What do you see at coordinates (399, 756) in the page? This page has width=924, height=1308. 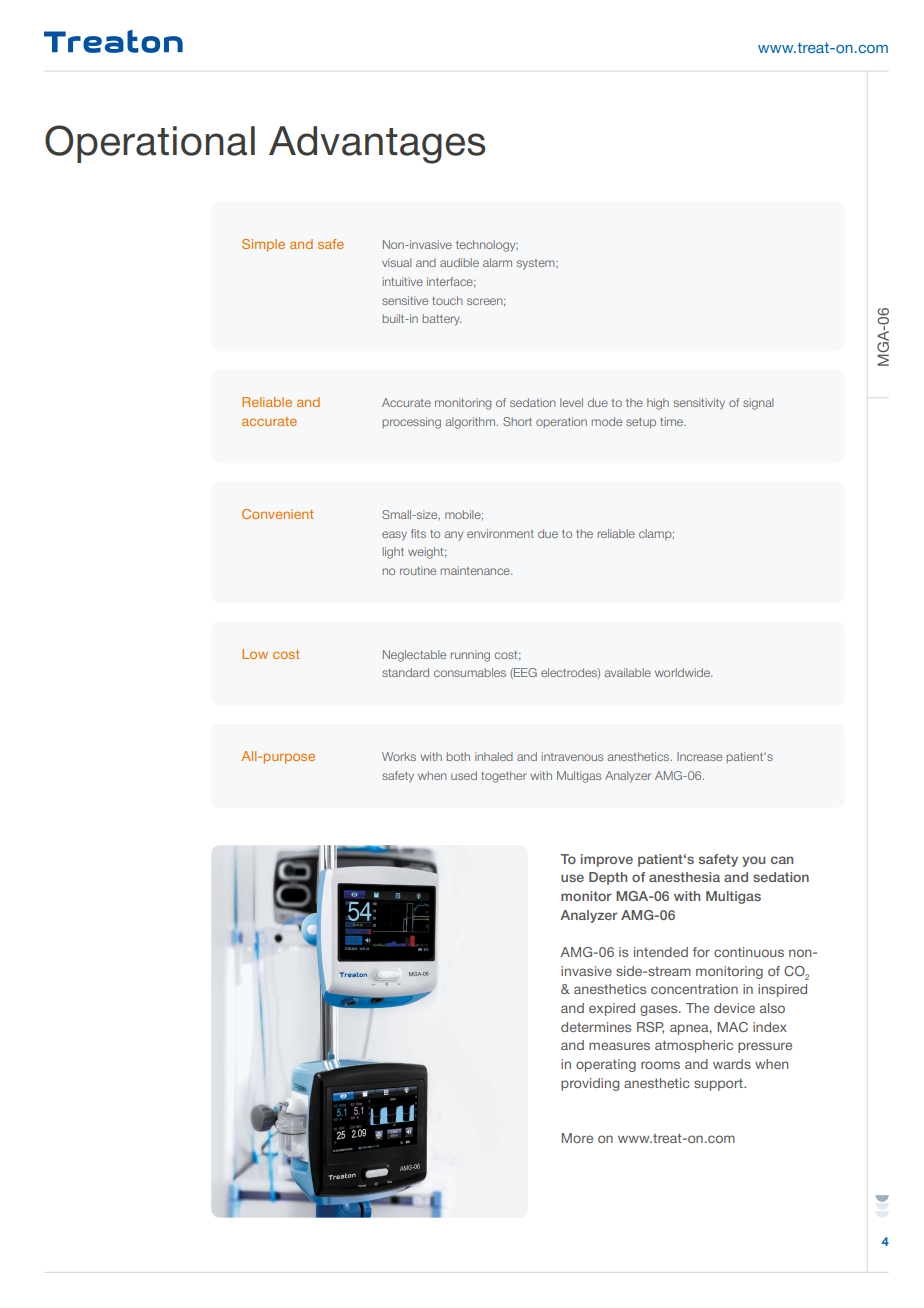 I see `Works` at bounding box center [399, 756].
